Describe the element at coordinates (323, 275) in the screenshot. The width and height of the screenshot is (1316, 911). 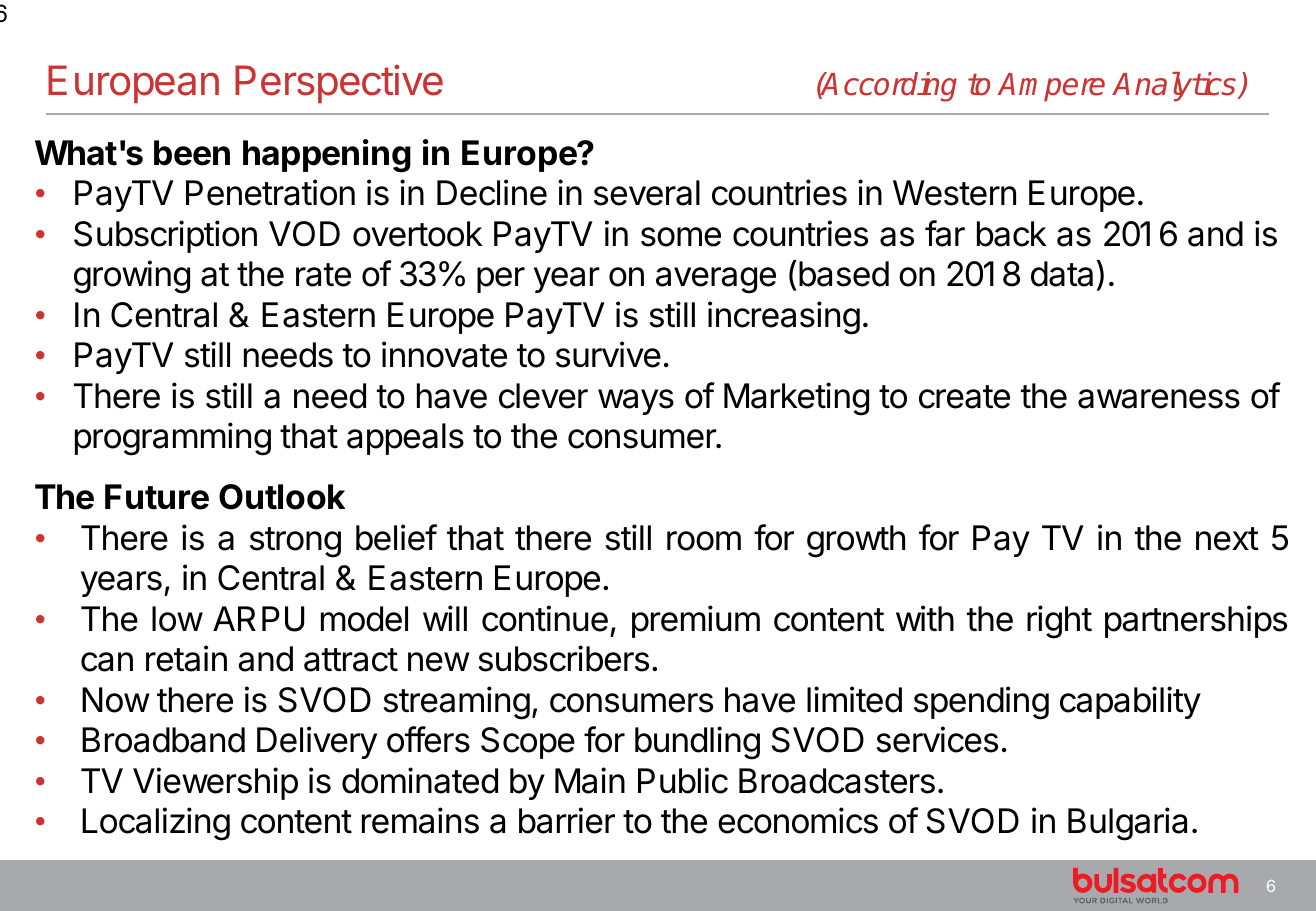
I see `rate` at that location.
